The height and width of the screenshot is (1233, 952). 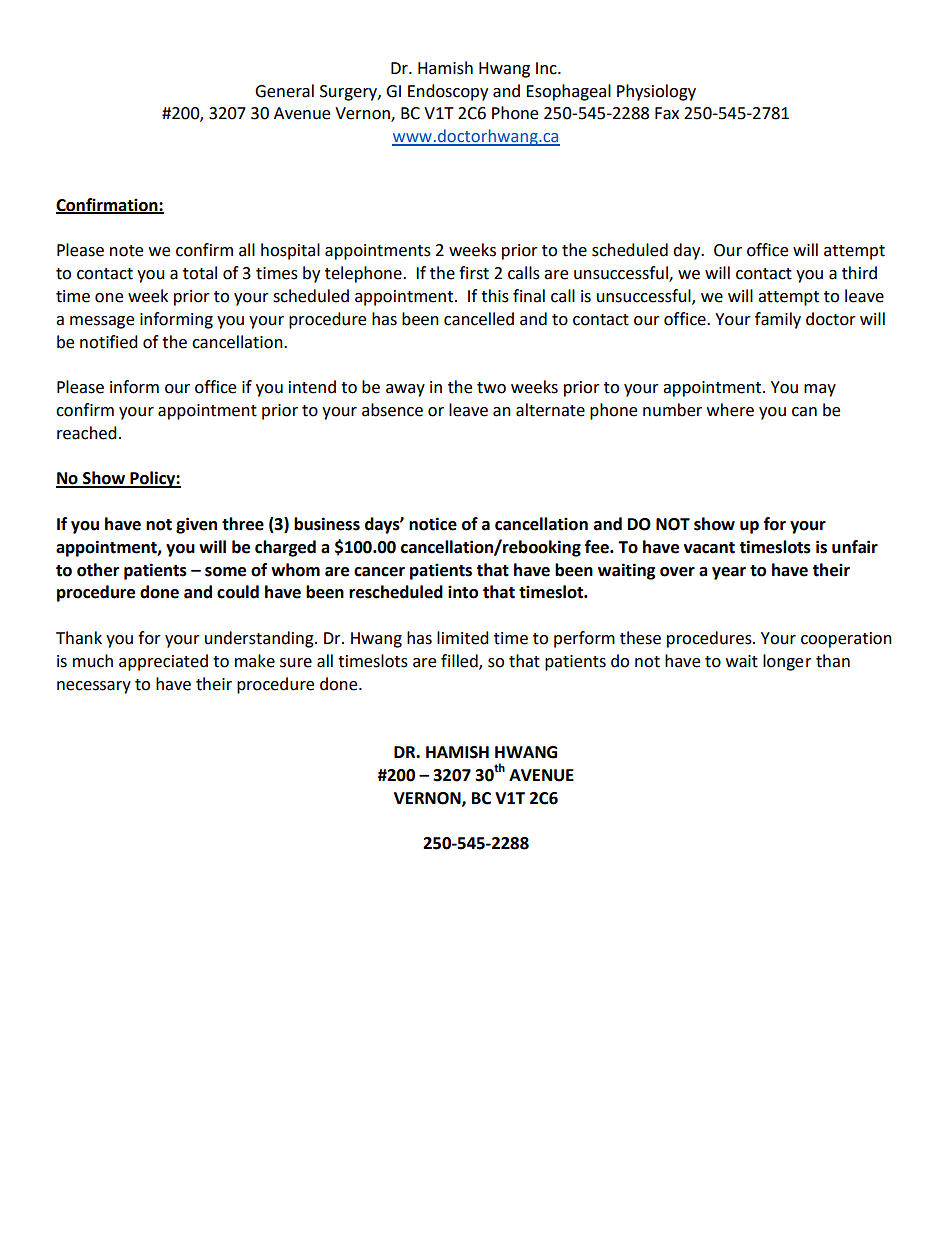 I want to click on notice, so click(x=433, y=524).
